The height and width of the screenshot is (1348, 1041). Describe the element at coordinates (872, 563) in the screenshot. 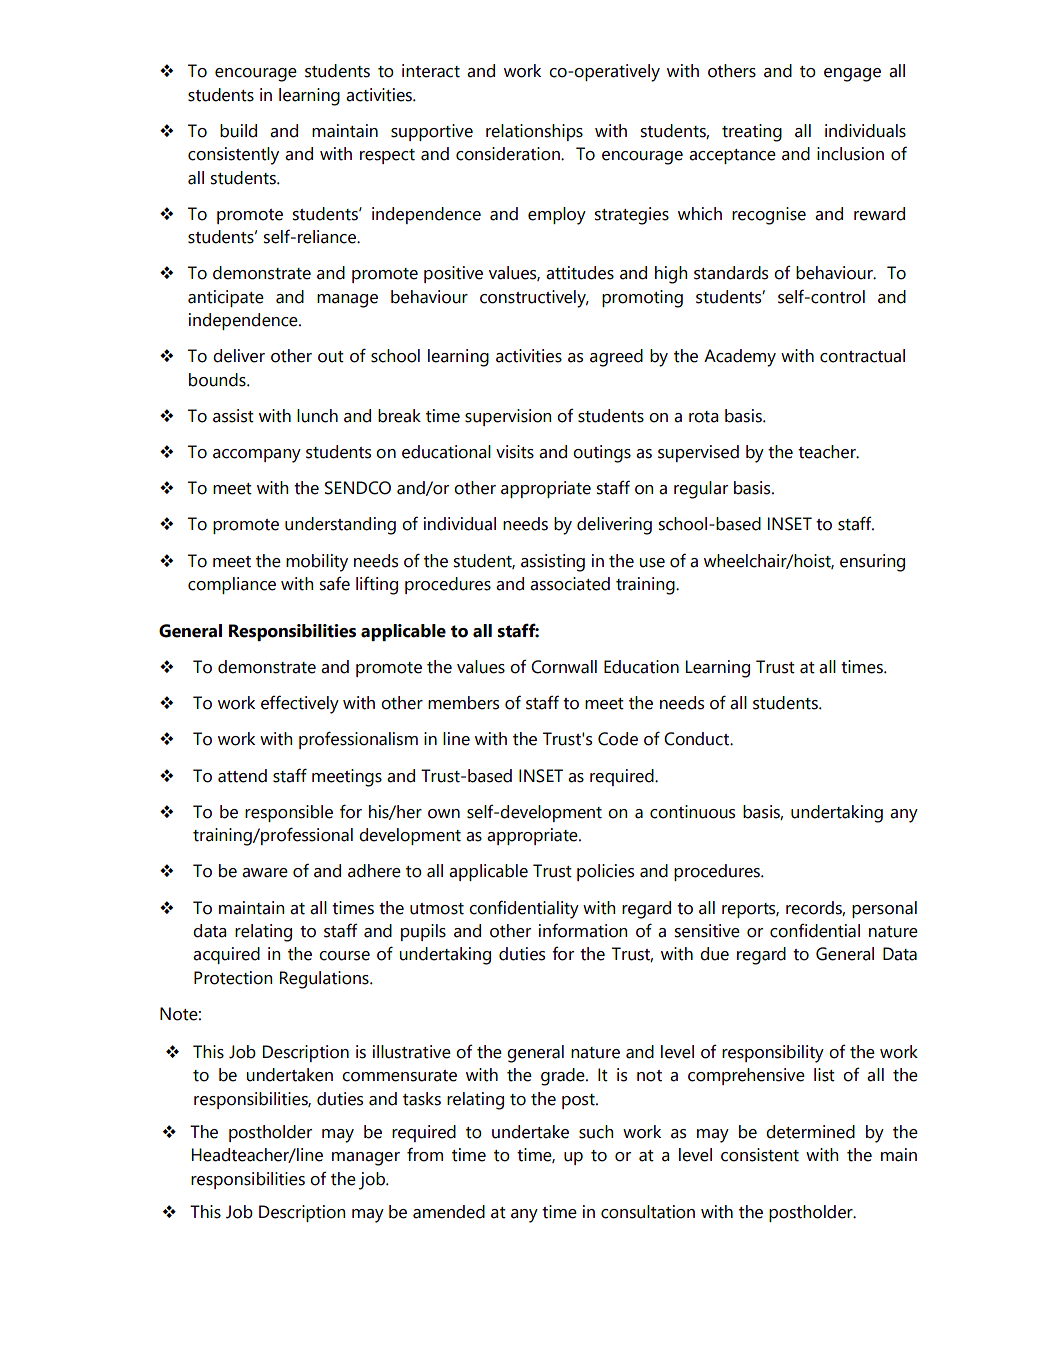

I see `ensuring` at that location.
